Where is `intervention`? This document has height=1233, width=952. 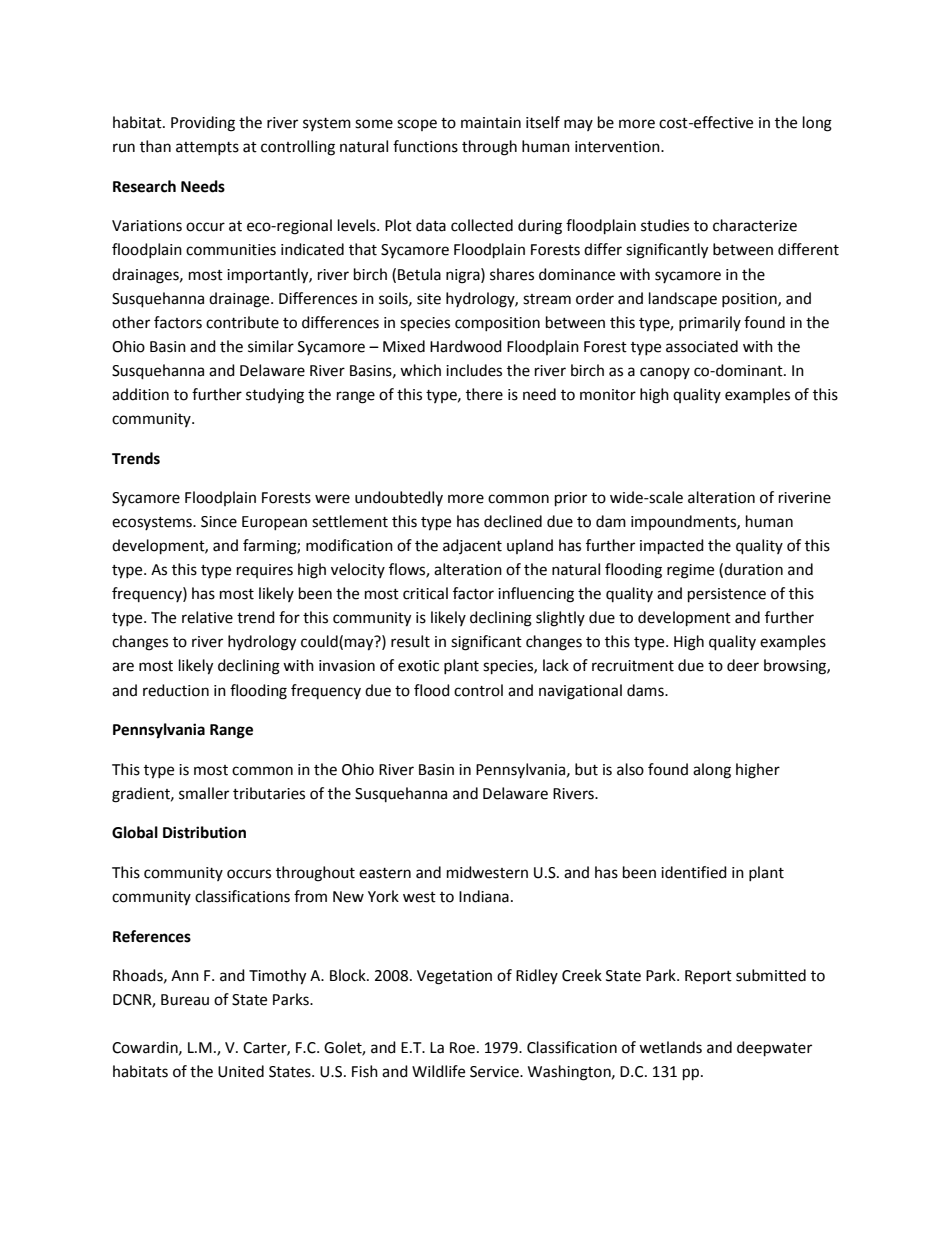
intervention is located at coordinates (618, 147).
